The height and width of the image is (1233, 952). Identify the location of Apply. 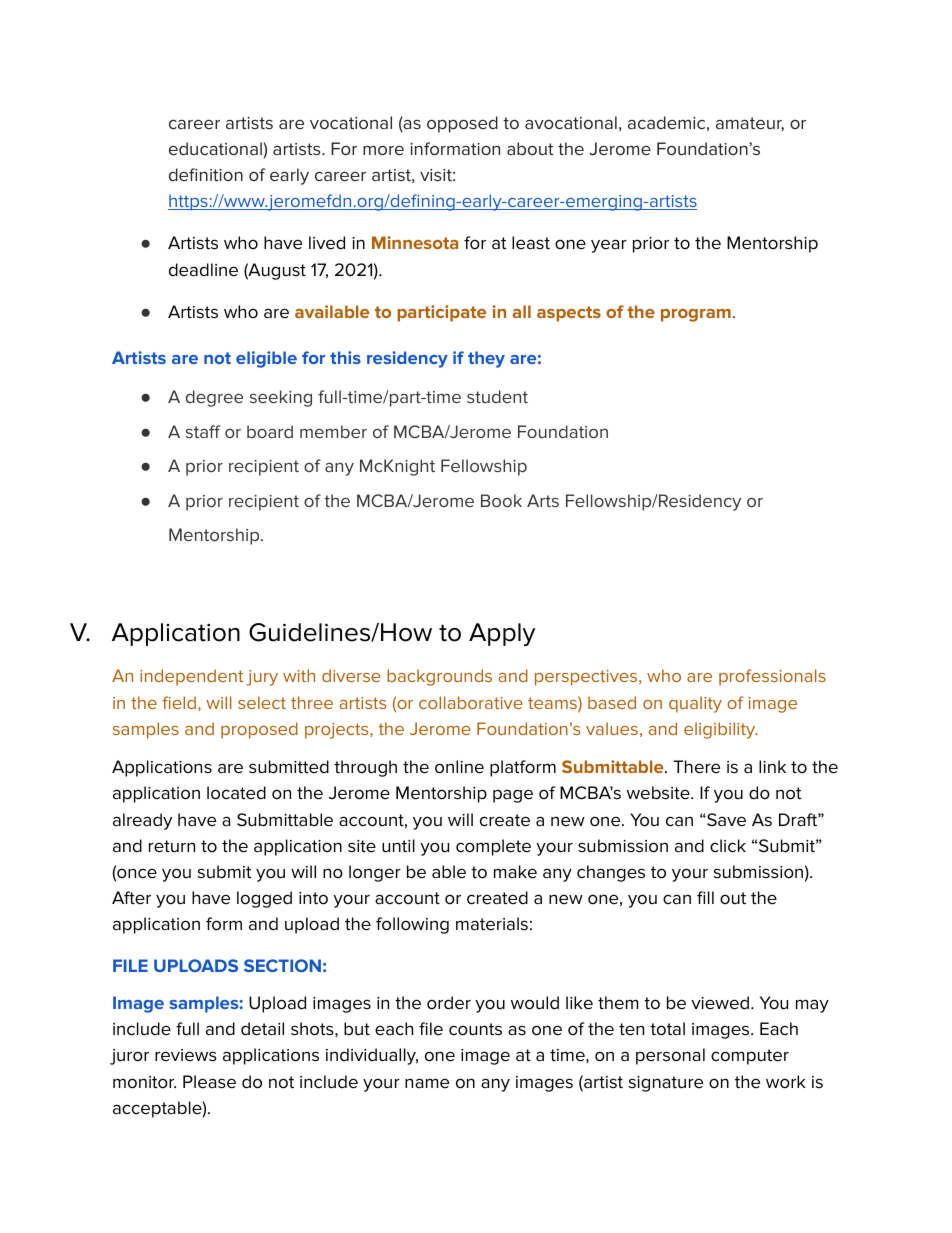
(502, 634).
